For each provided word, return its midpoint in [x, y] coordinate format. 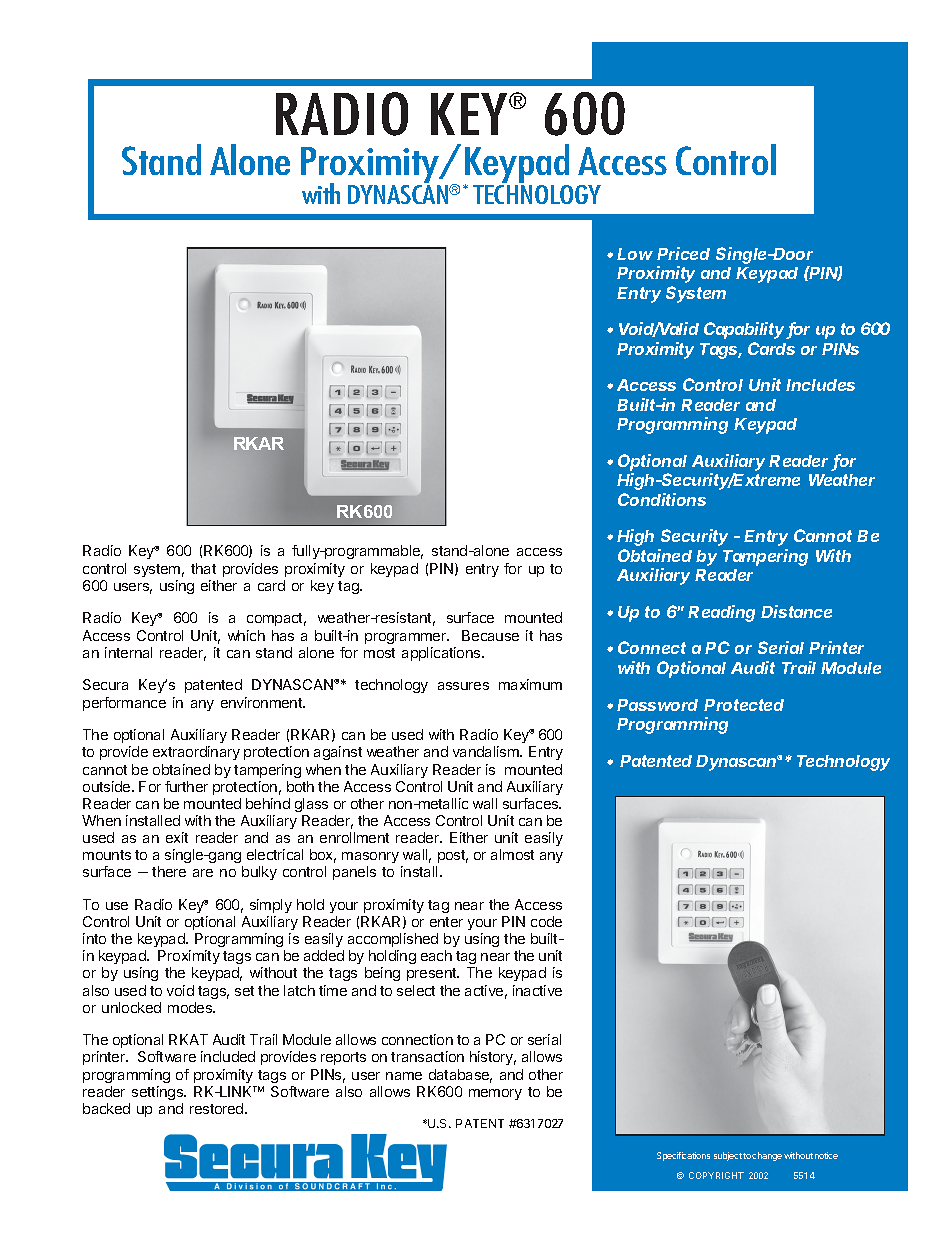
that [203, 568]
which [246, 635]
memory [495, 1094]
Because [490, 635]
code [546, 921]
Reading [721, 613]
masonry [370, 857]
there [169, 871]
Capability [744, 330]
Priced [683, 253]
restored [218, 1108]
